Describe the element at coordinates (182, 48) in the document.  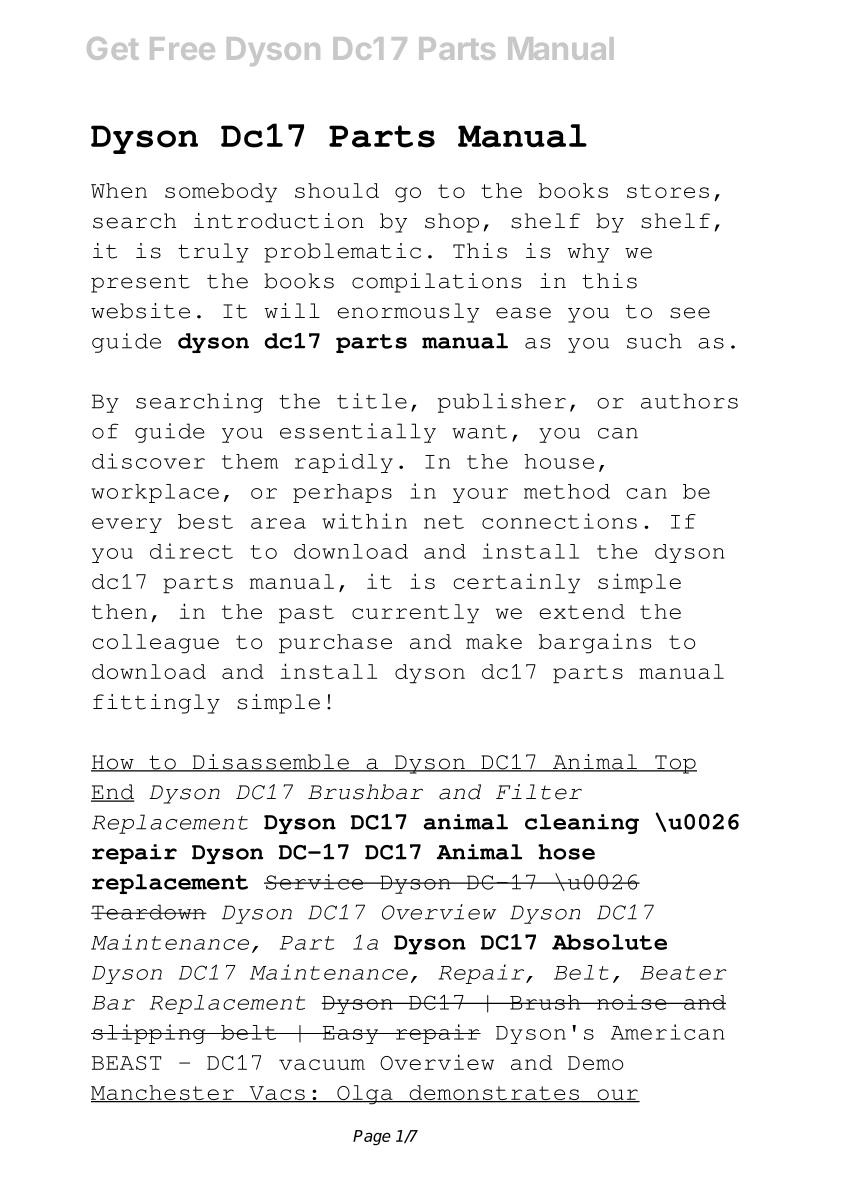
I see `Free` at that location.
